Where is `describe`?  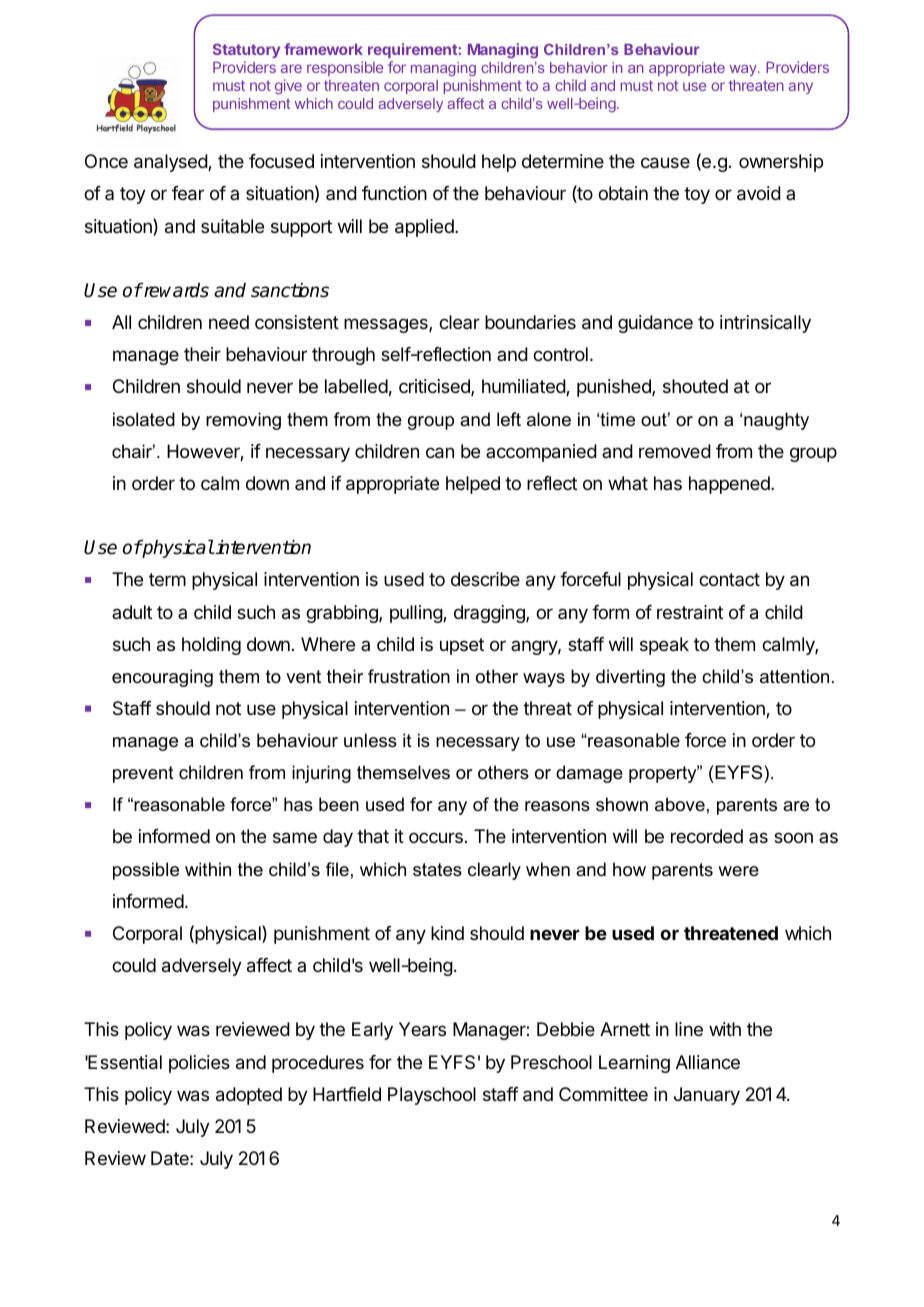
describe is located at coordinates (485, 579).
